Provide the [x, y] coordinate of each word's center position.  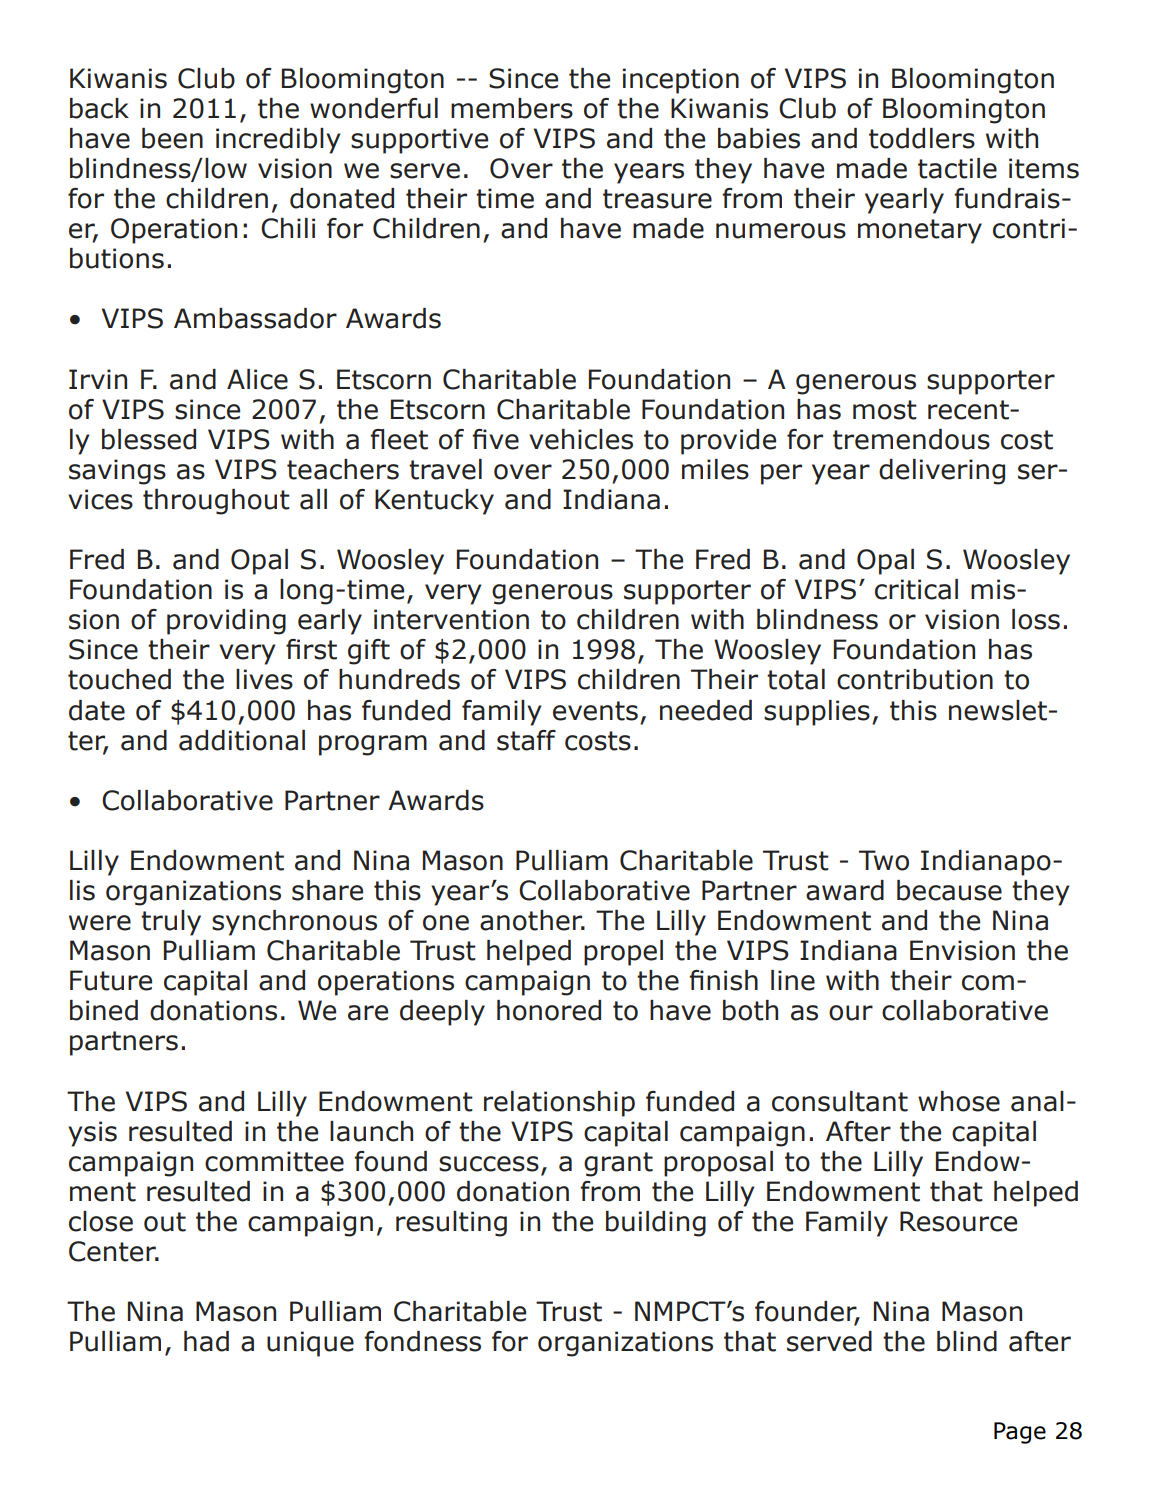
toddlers [922, 138]
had [206, 1341]
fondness [422, 1341]
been [172, 138]
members [512, 108]
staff [526, 740]
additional [242, 740]
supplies [817, 713]
